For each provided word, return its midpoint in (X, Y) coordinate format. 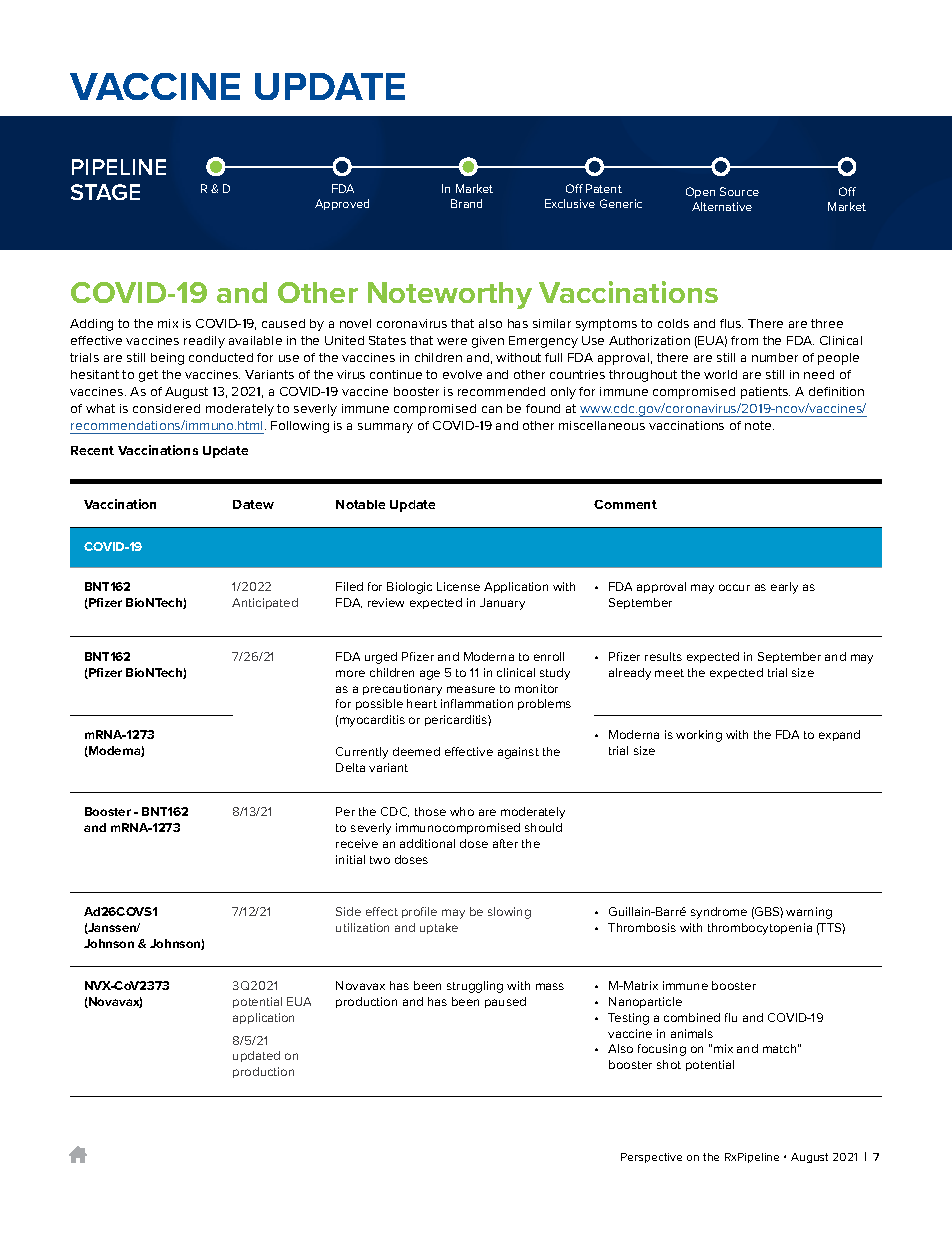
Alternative (722, 206)
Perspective (651, 1158)
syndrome (719, 913)
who (462, 811)
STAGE (105, 192)
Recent (92, 450)
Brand (466, 203)
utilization (362, 927)
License (458, 586)
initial (350, 859)
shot (669, 1064)
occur (734, 587)
